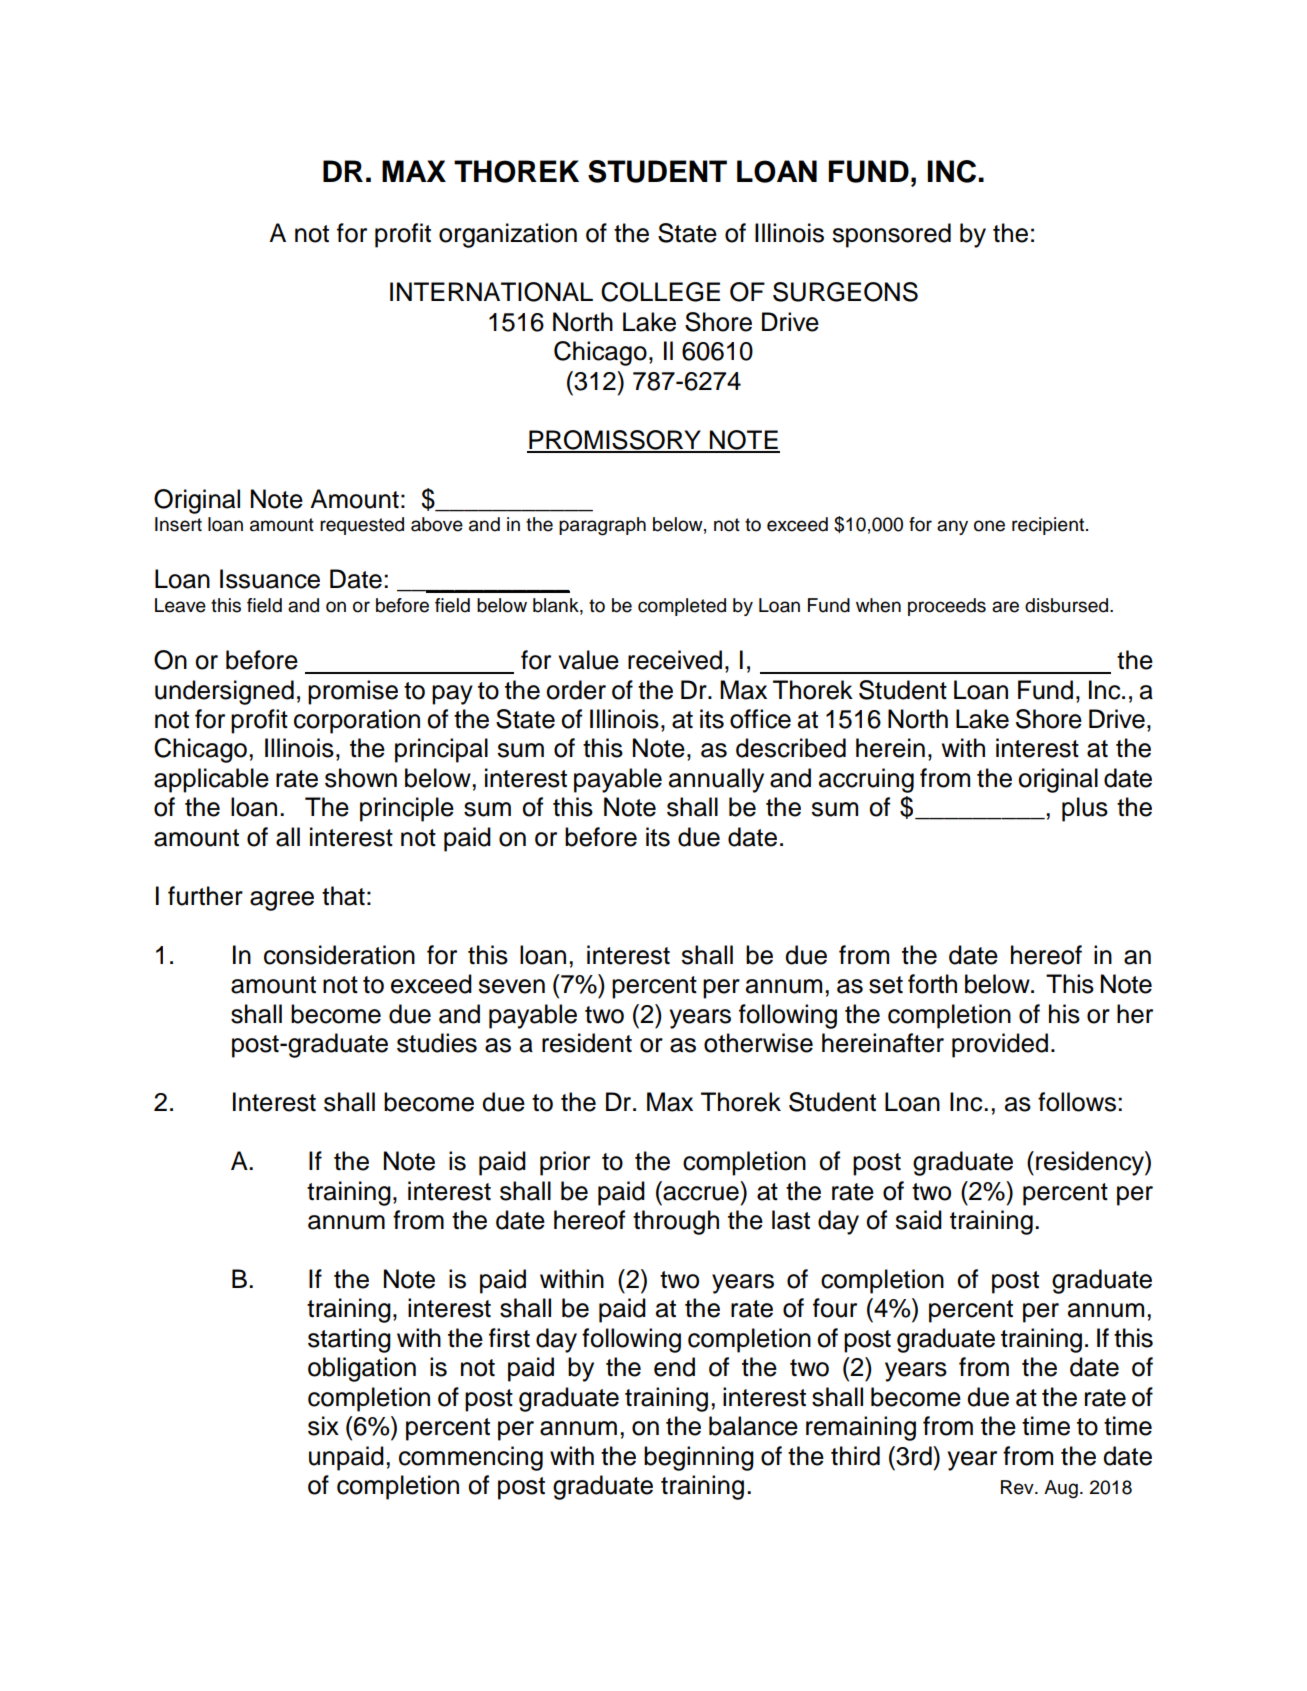 Image resolution: width=1307 pixels, height=1691 pixels. I want to click on beginning, so click(699, 1458).
